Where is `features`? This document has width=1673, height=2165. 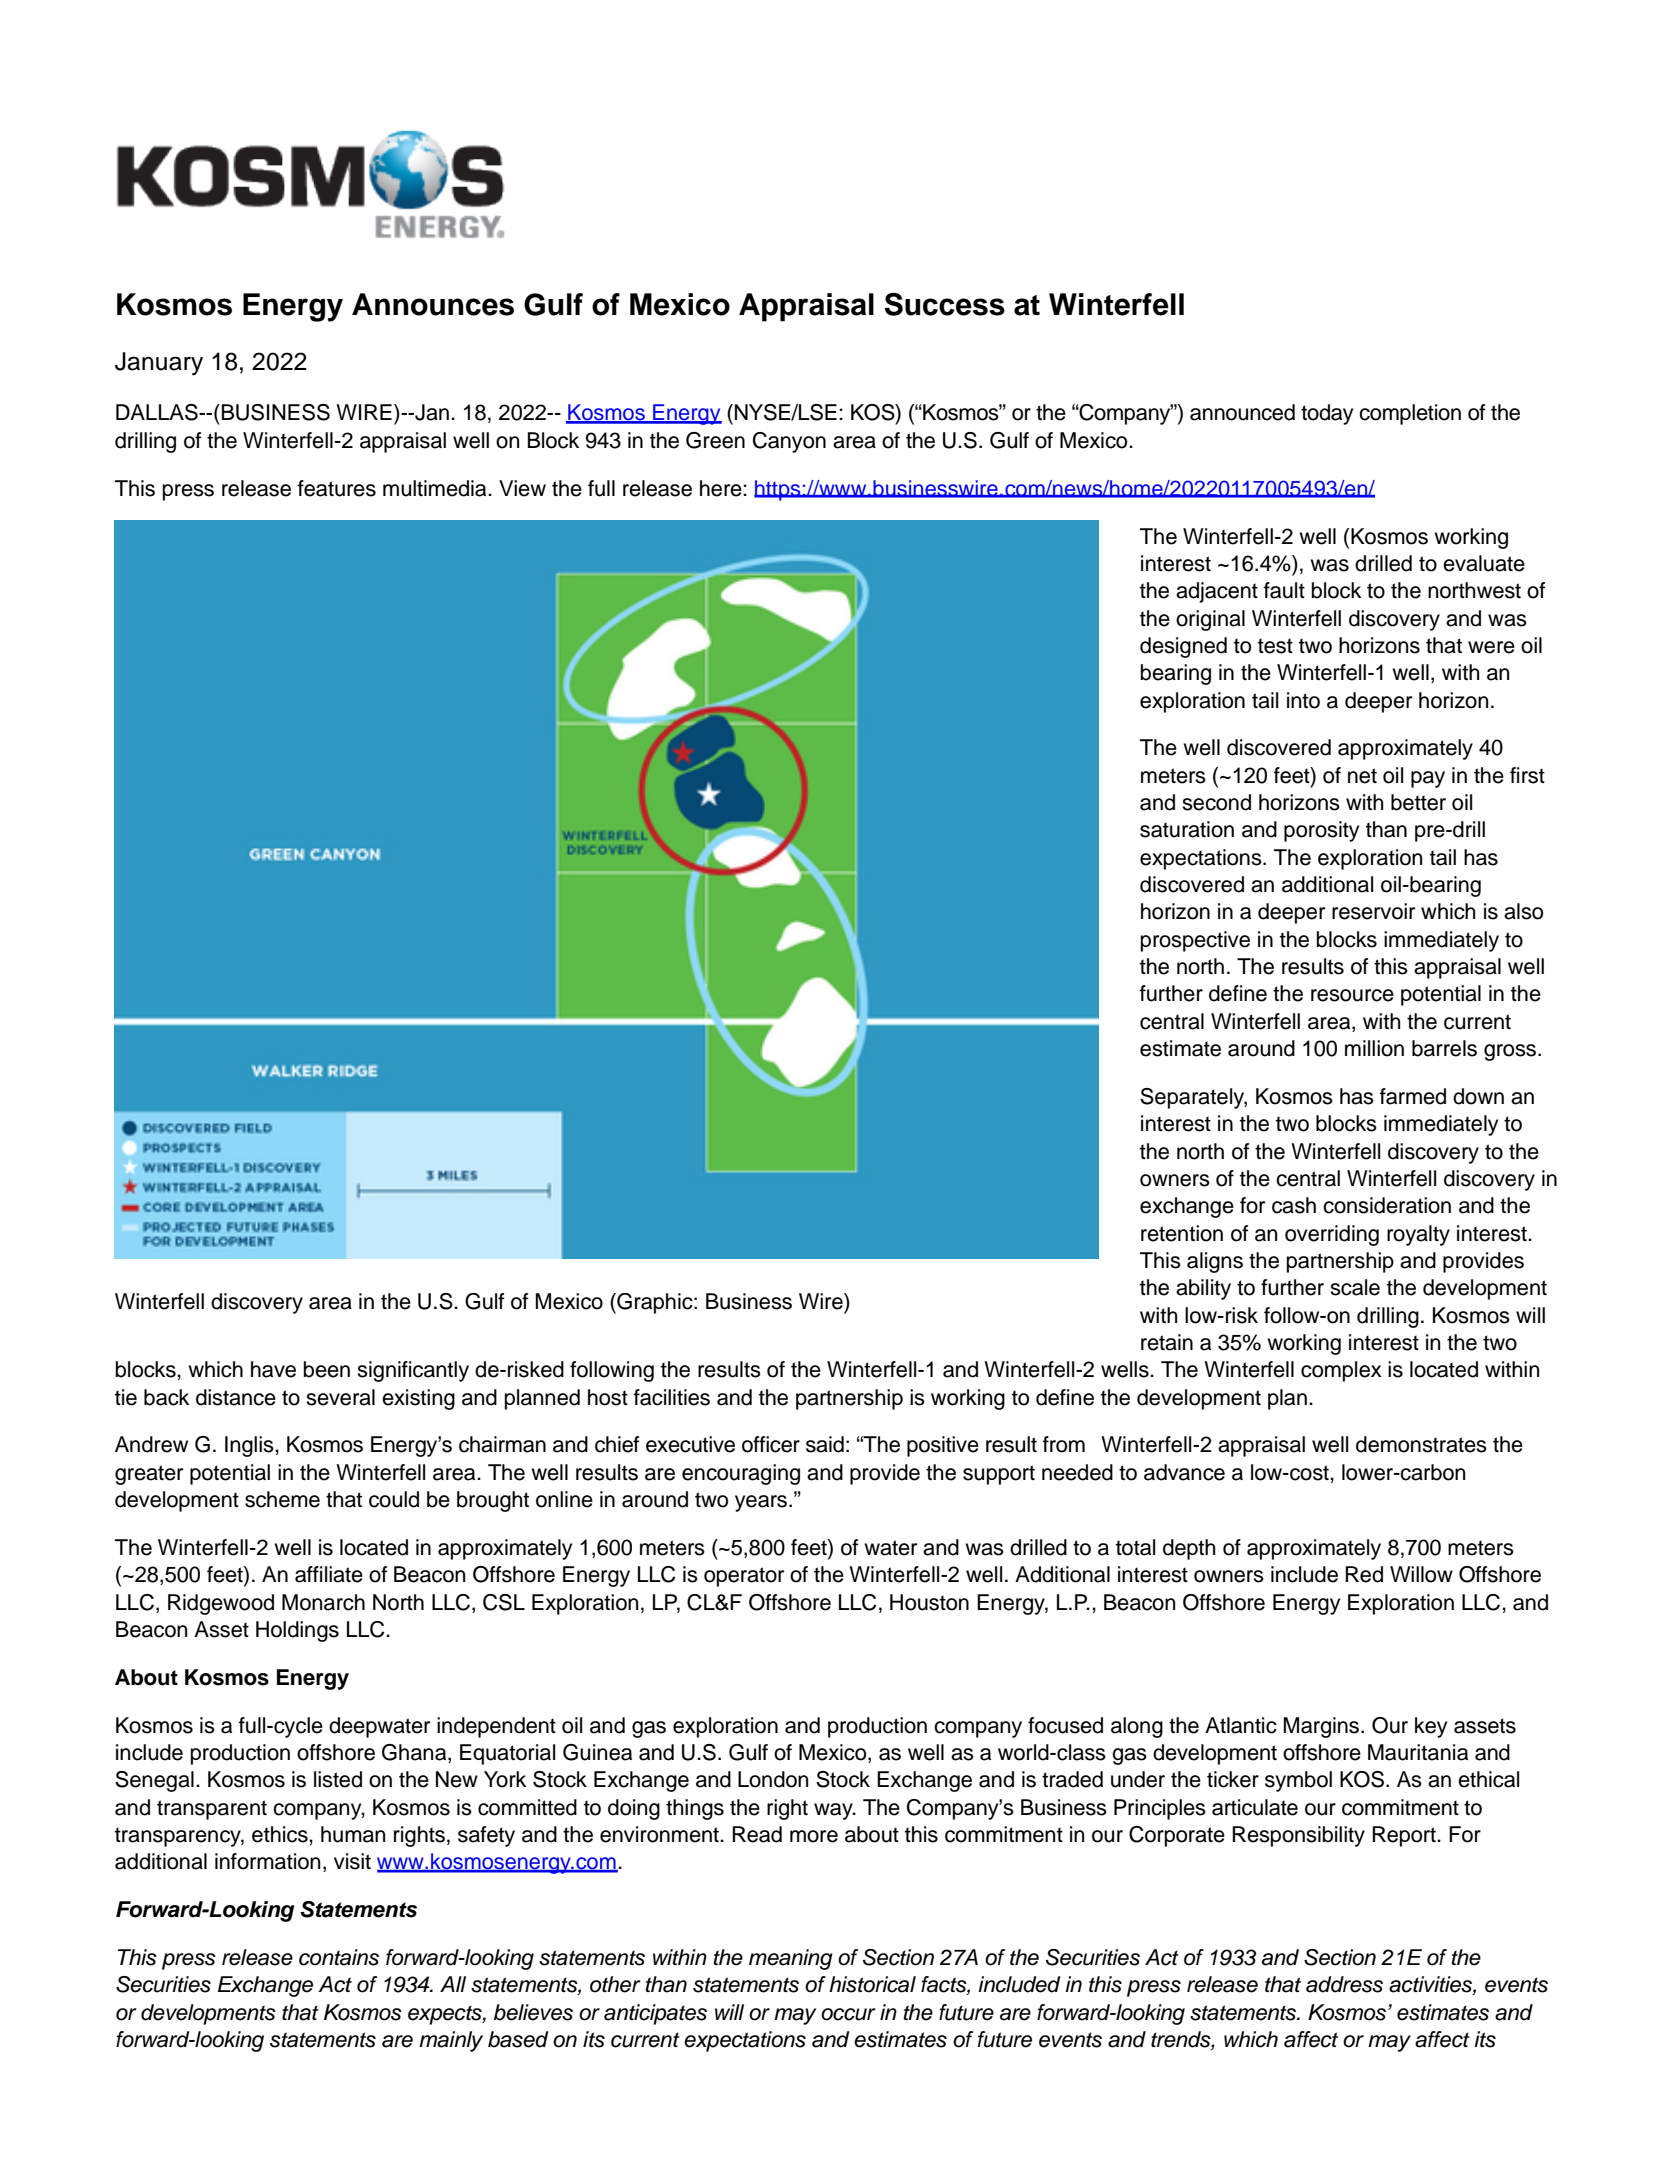
features is located at coordinates (337, 488).
